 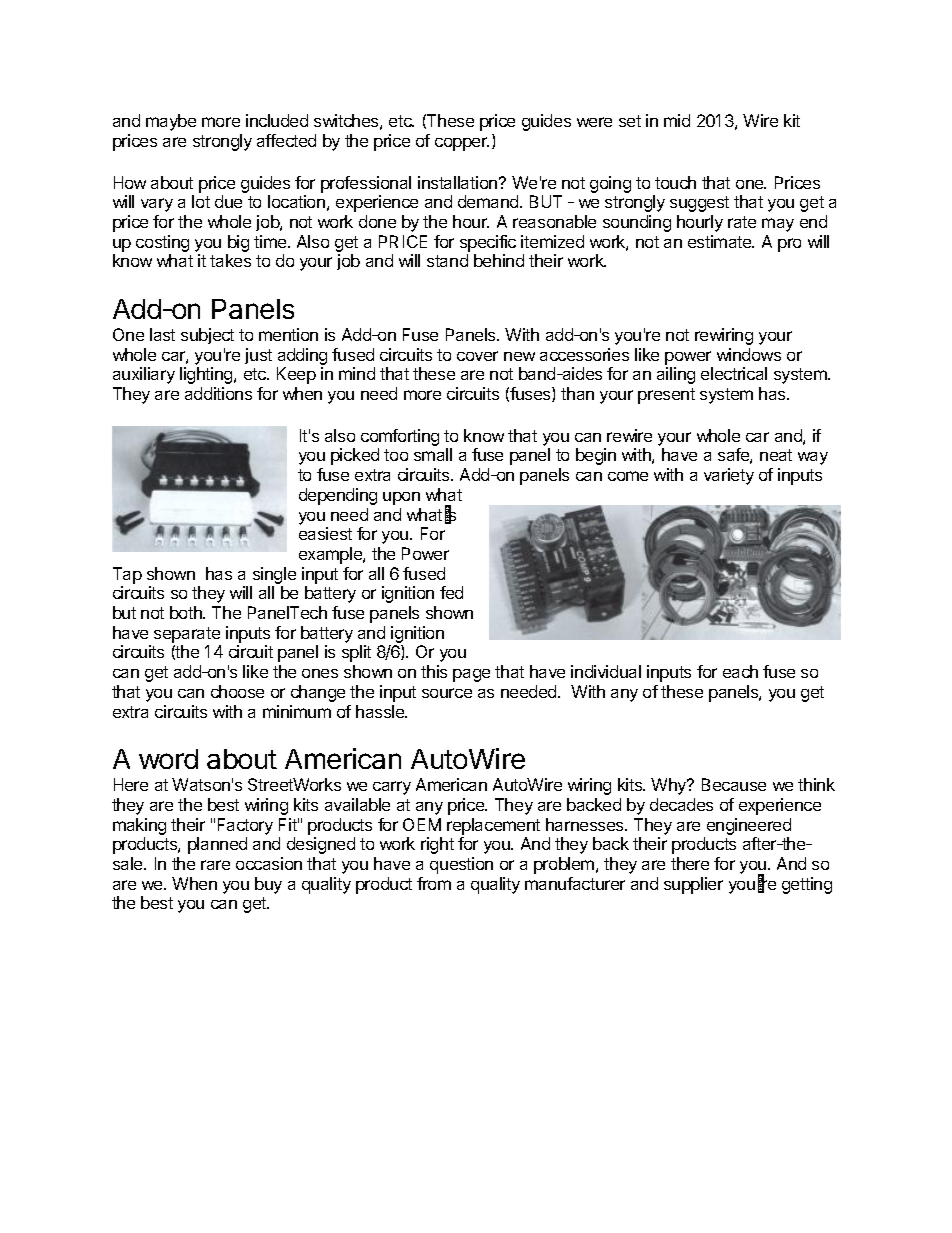 What do you see at coordinates (729, 476) in the image?
I see `variety` at bounding box center [729, 476].
